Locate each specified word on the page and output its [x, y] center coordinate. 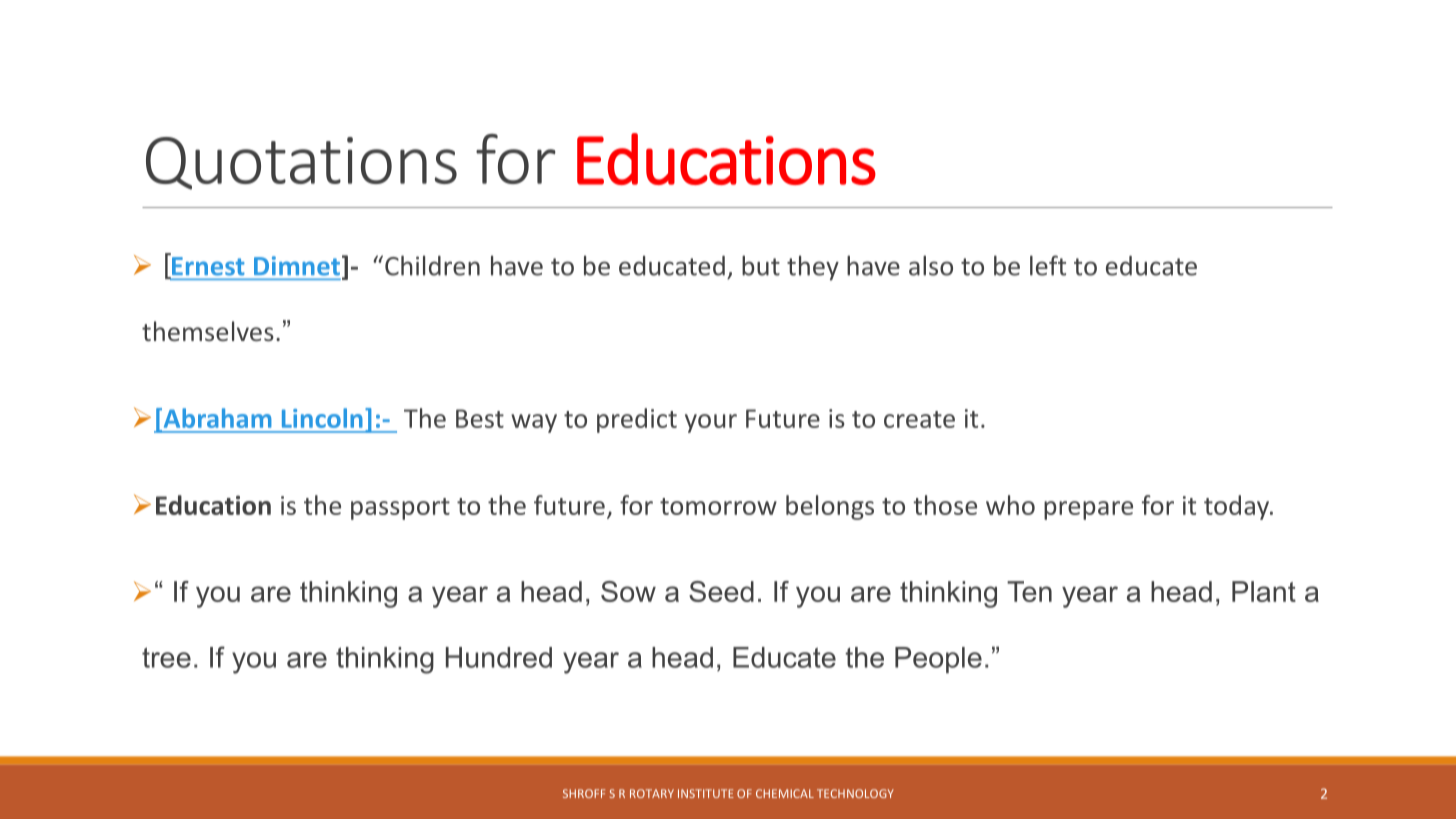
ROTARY [652, 793]
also [931, 265]
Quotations [301, 163]
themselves [208, 331]
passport [400, 509]
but [761, 265]
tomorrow [718, 506]
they [813, 268]
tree [166, 657]
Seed [721, 591]
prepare [1088, 510]
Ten [1029, 591]
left [1048, 265]
